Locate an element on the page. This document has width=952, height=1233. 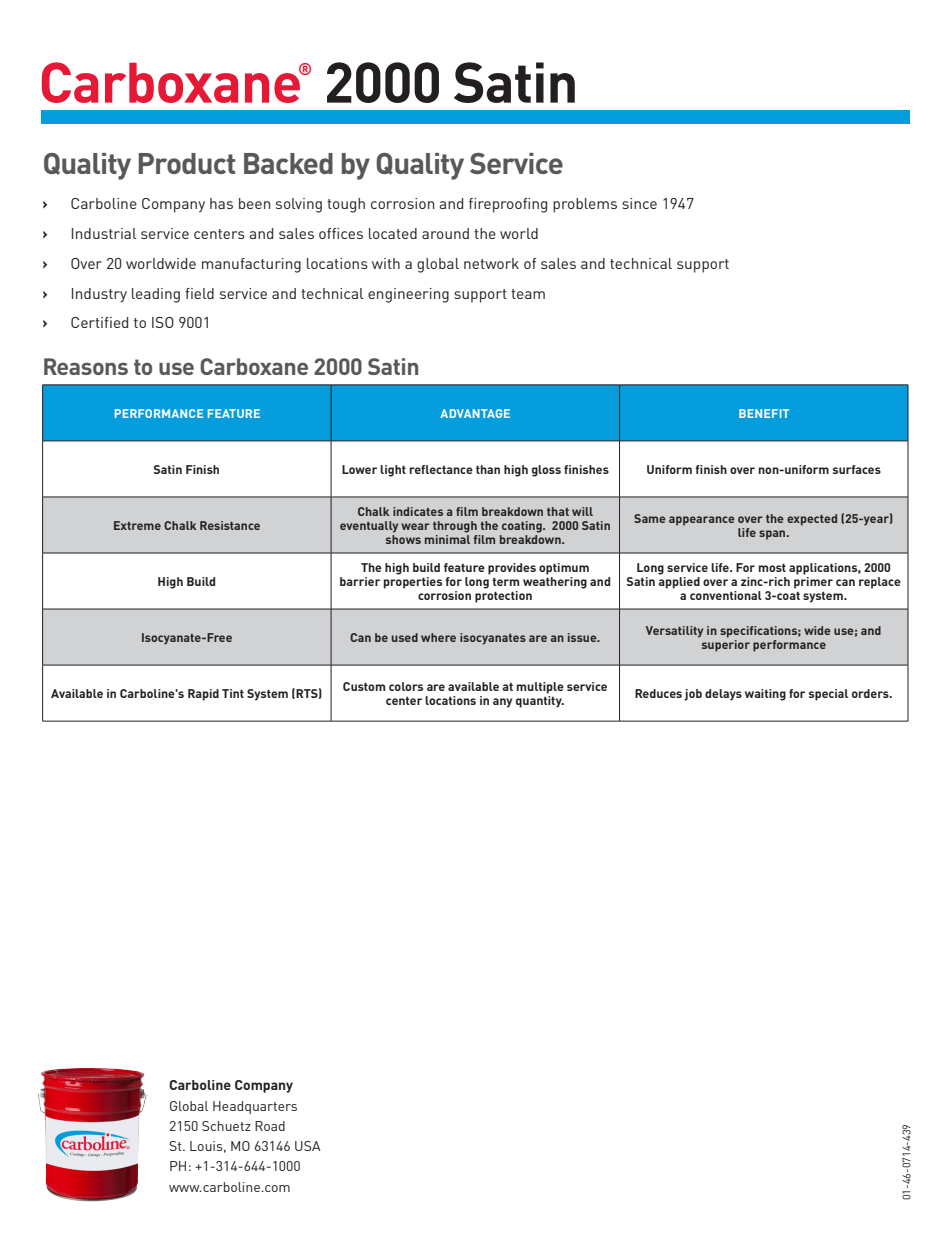
waiting is located at coordinates (765, 695).
